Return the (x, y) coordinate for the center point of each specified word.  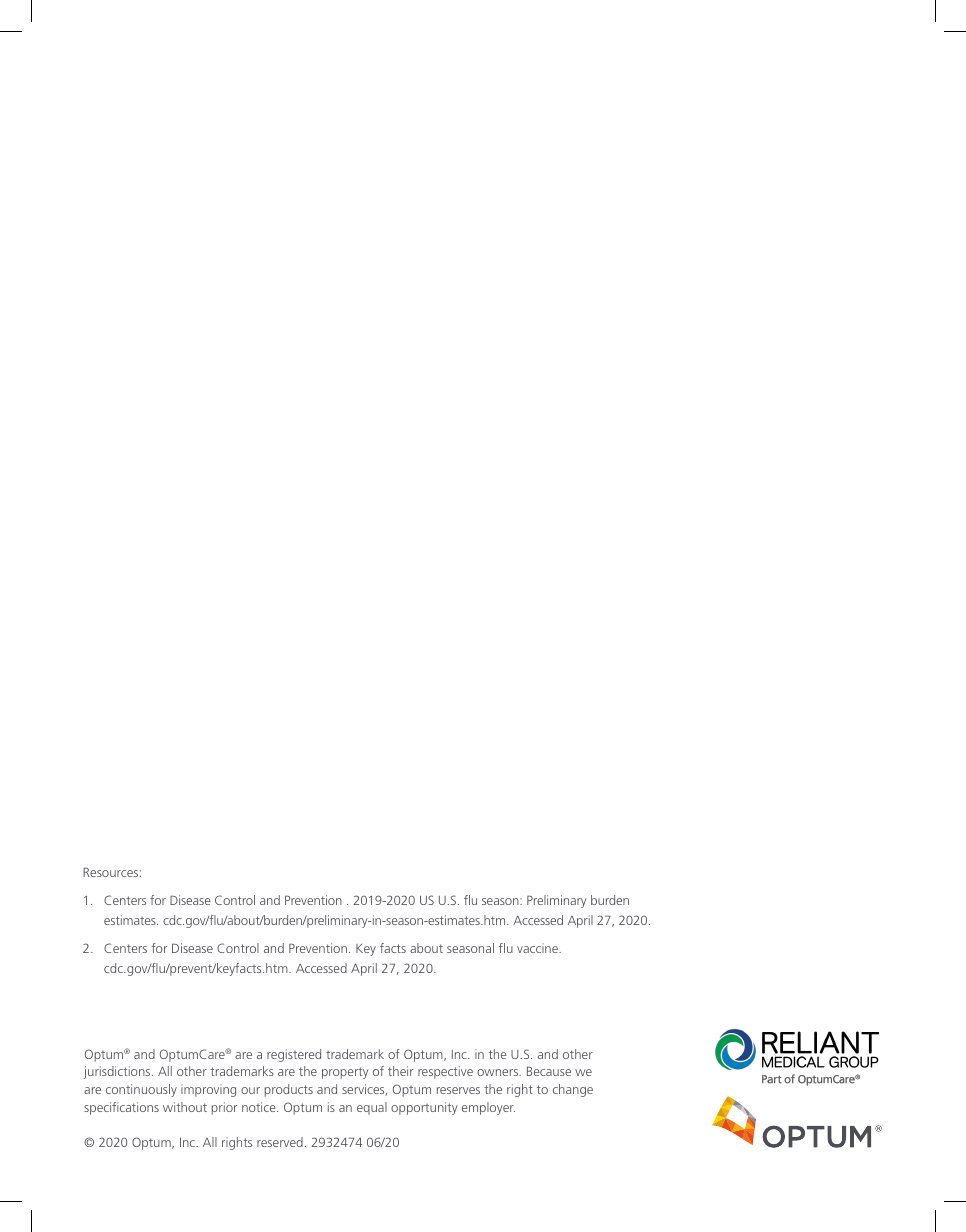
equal (372, 1108)
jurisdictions (118, 1072)
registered (294, 1055)
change (573, 1090)
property (345, 1073)
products (288, 1090)
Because (549, 1071)
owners (498, 1072)
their (401, 1071)
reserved (280, 1142)
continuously (141, 1090)
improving (208, 1090)
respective (445, 1072)
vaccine (538, 948)
